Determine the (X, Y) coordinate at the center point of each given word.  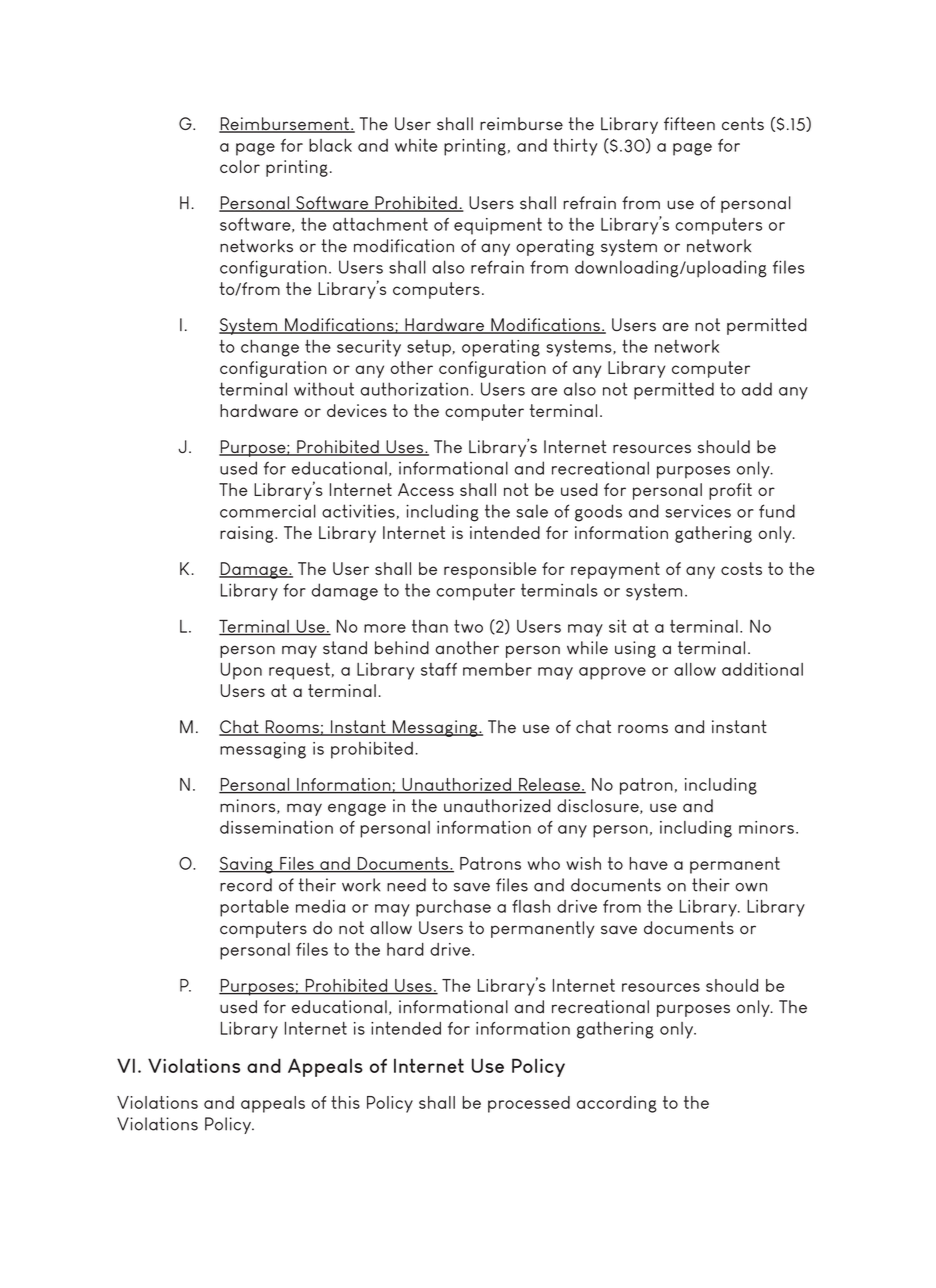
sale (532, 511)
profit (730, 491)
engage (357, 809)
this (345, 1102)
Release (549, 785)
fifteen (689, 124)
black (330, 145)
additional (762, 669)
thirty (575, 147)
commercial (268, 511)
